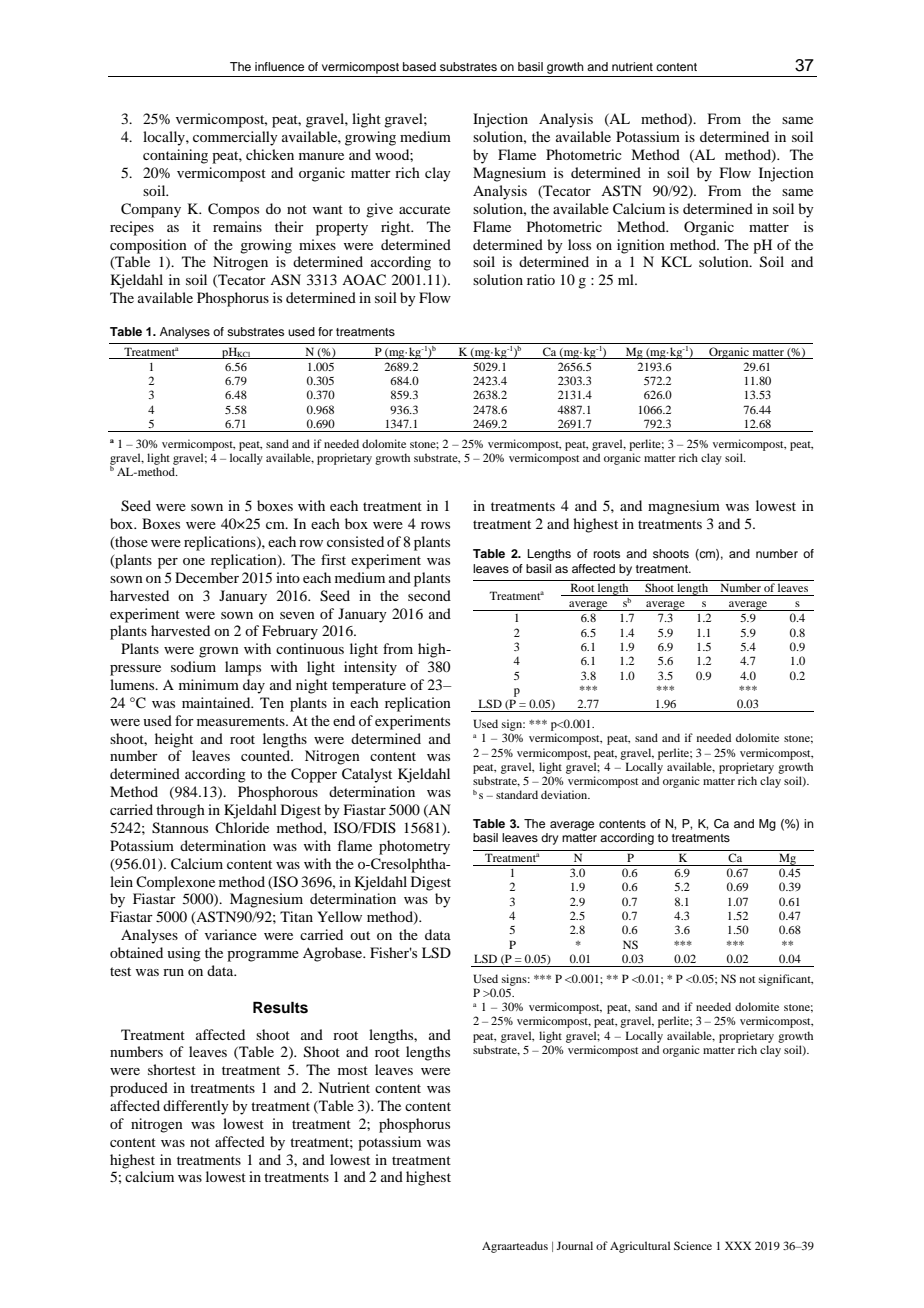 Image resolution: width=924 pixels, height=1308 pixels. Describe the element at coordinates (180, 828) in the screenshot. I see `Stannous` at that location.
